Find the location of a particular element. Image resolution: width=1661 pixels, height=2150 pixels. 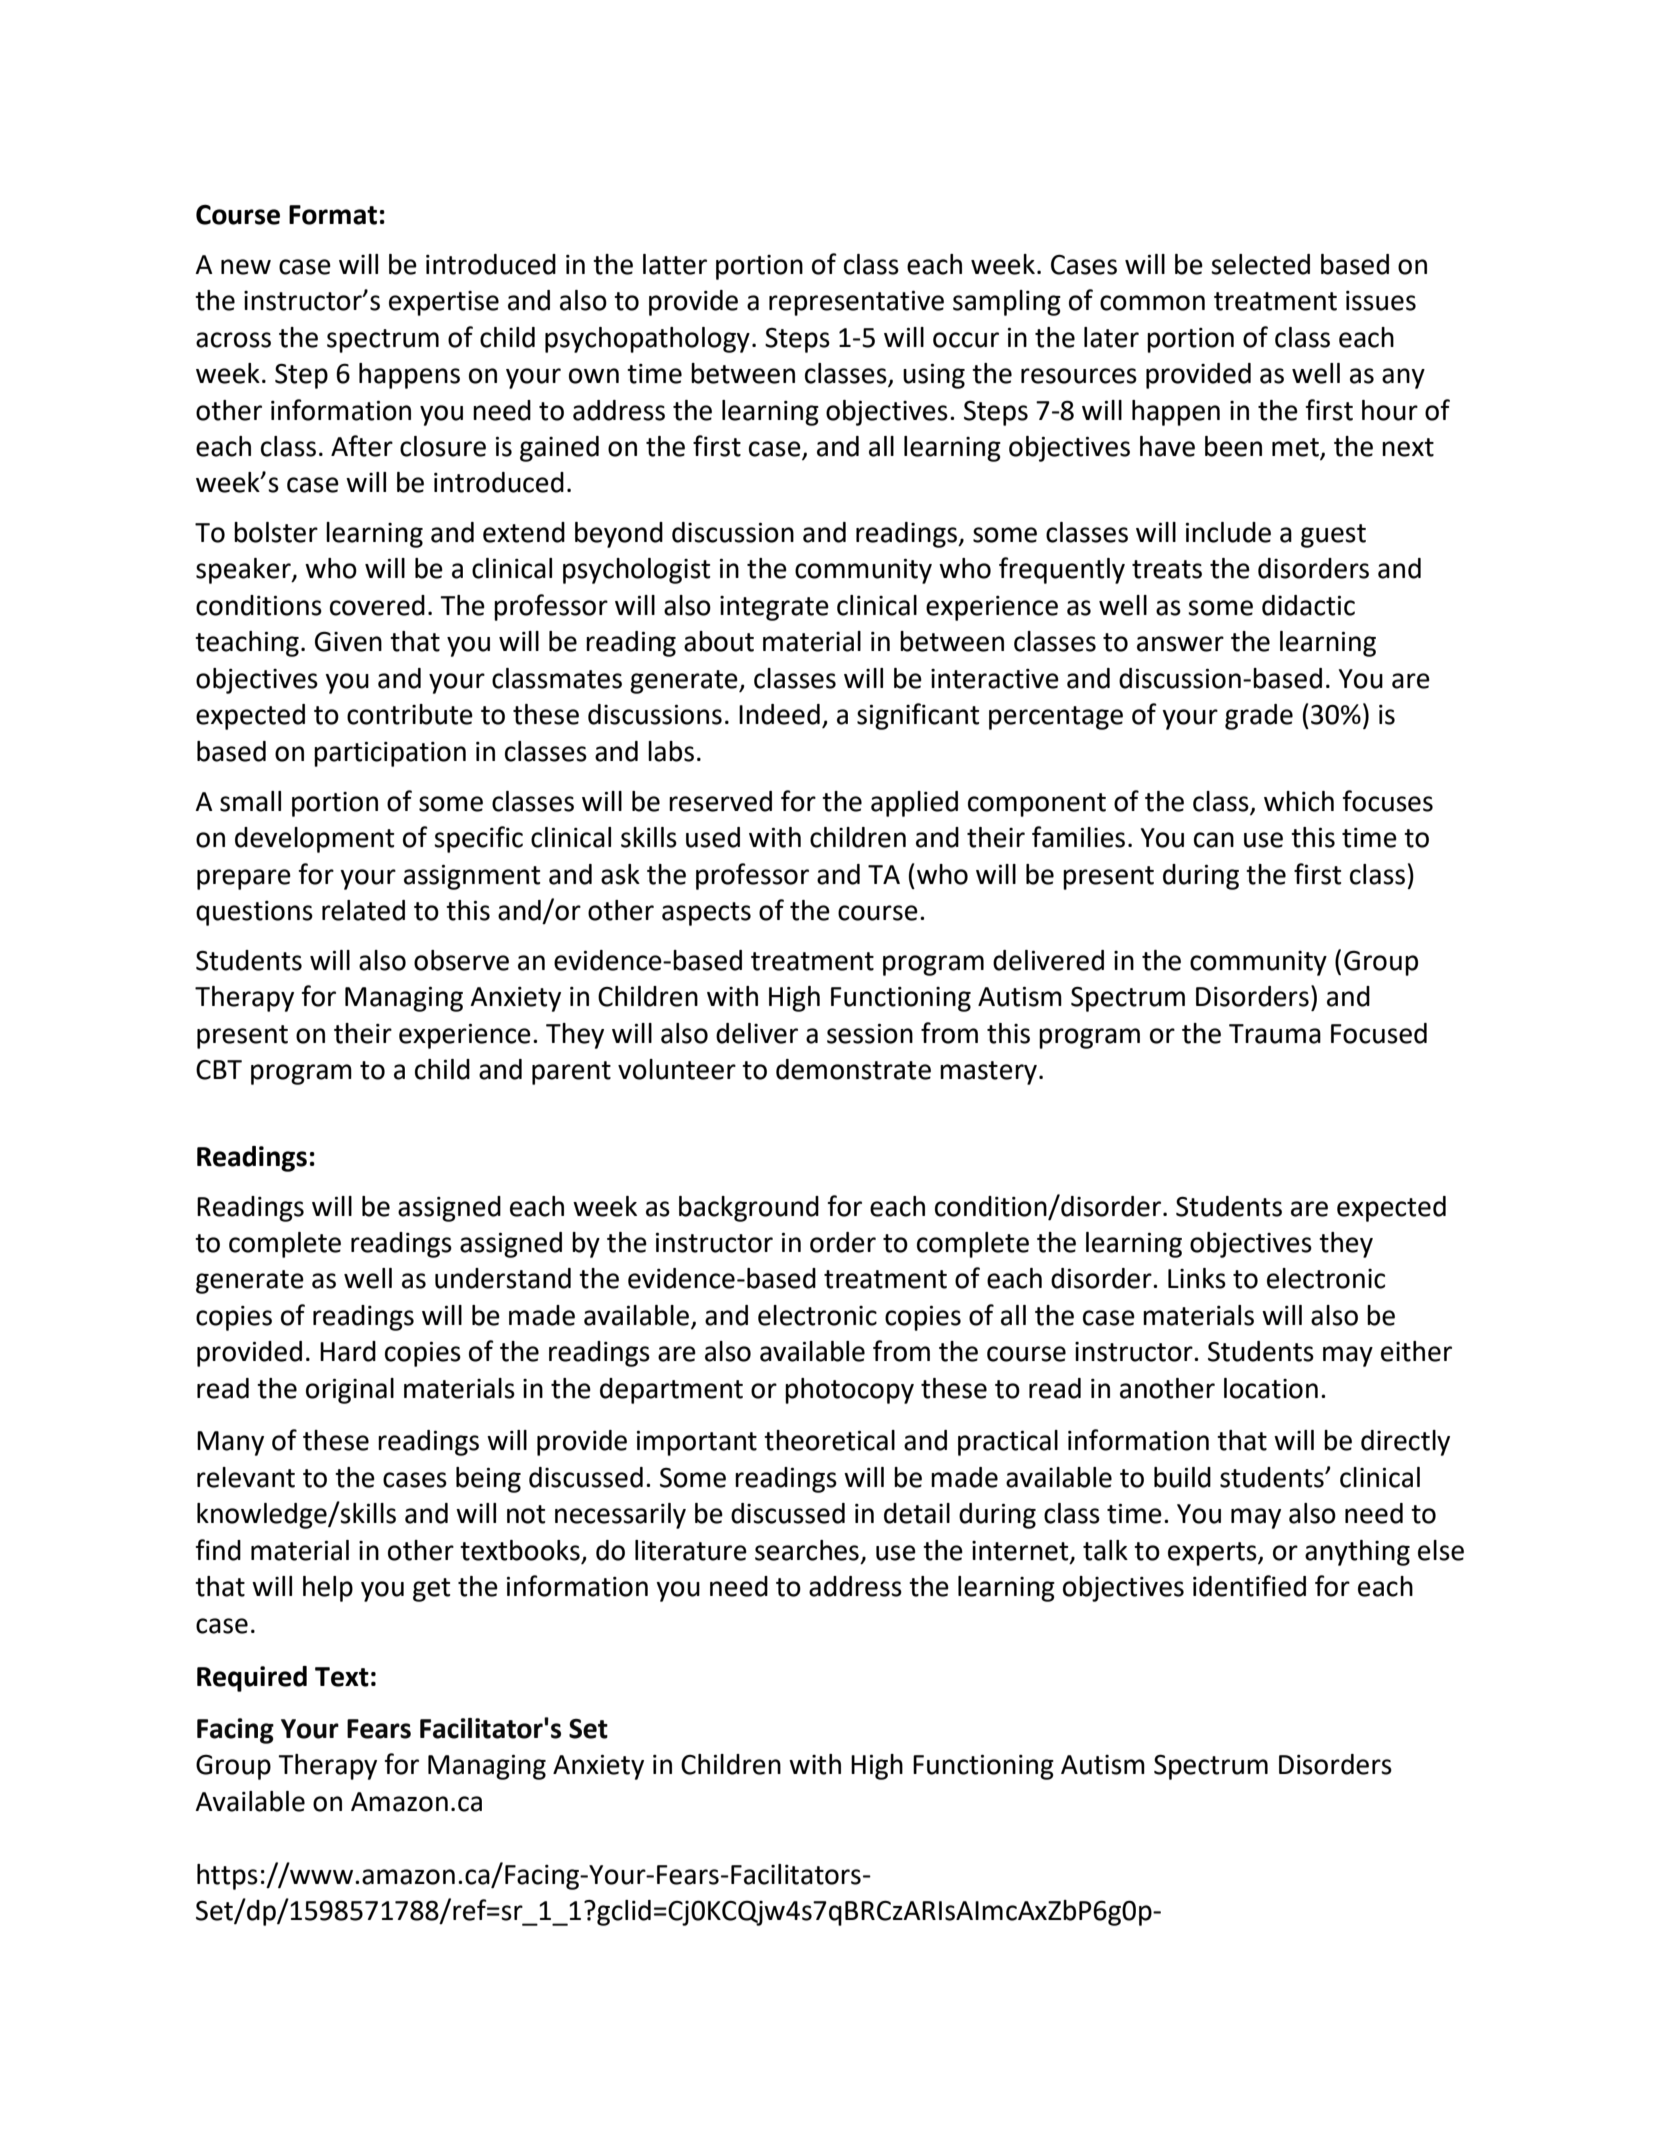

Trauma is located at coordinates (1275, 1034).
